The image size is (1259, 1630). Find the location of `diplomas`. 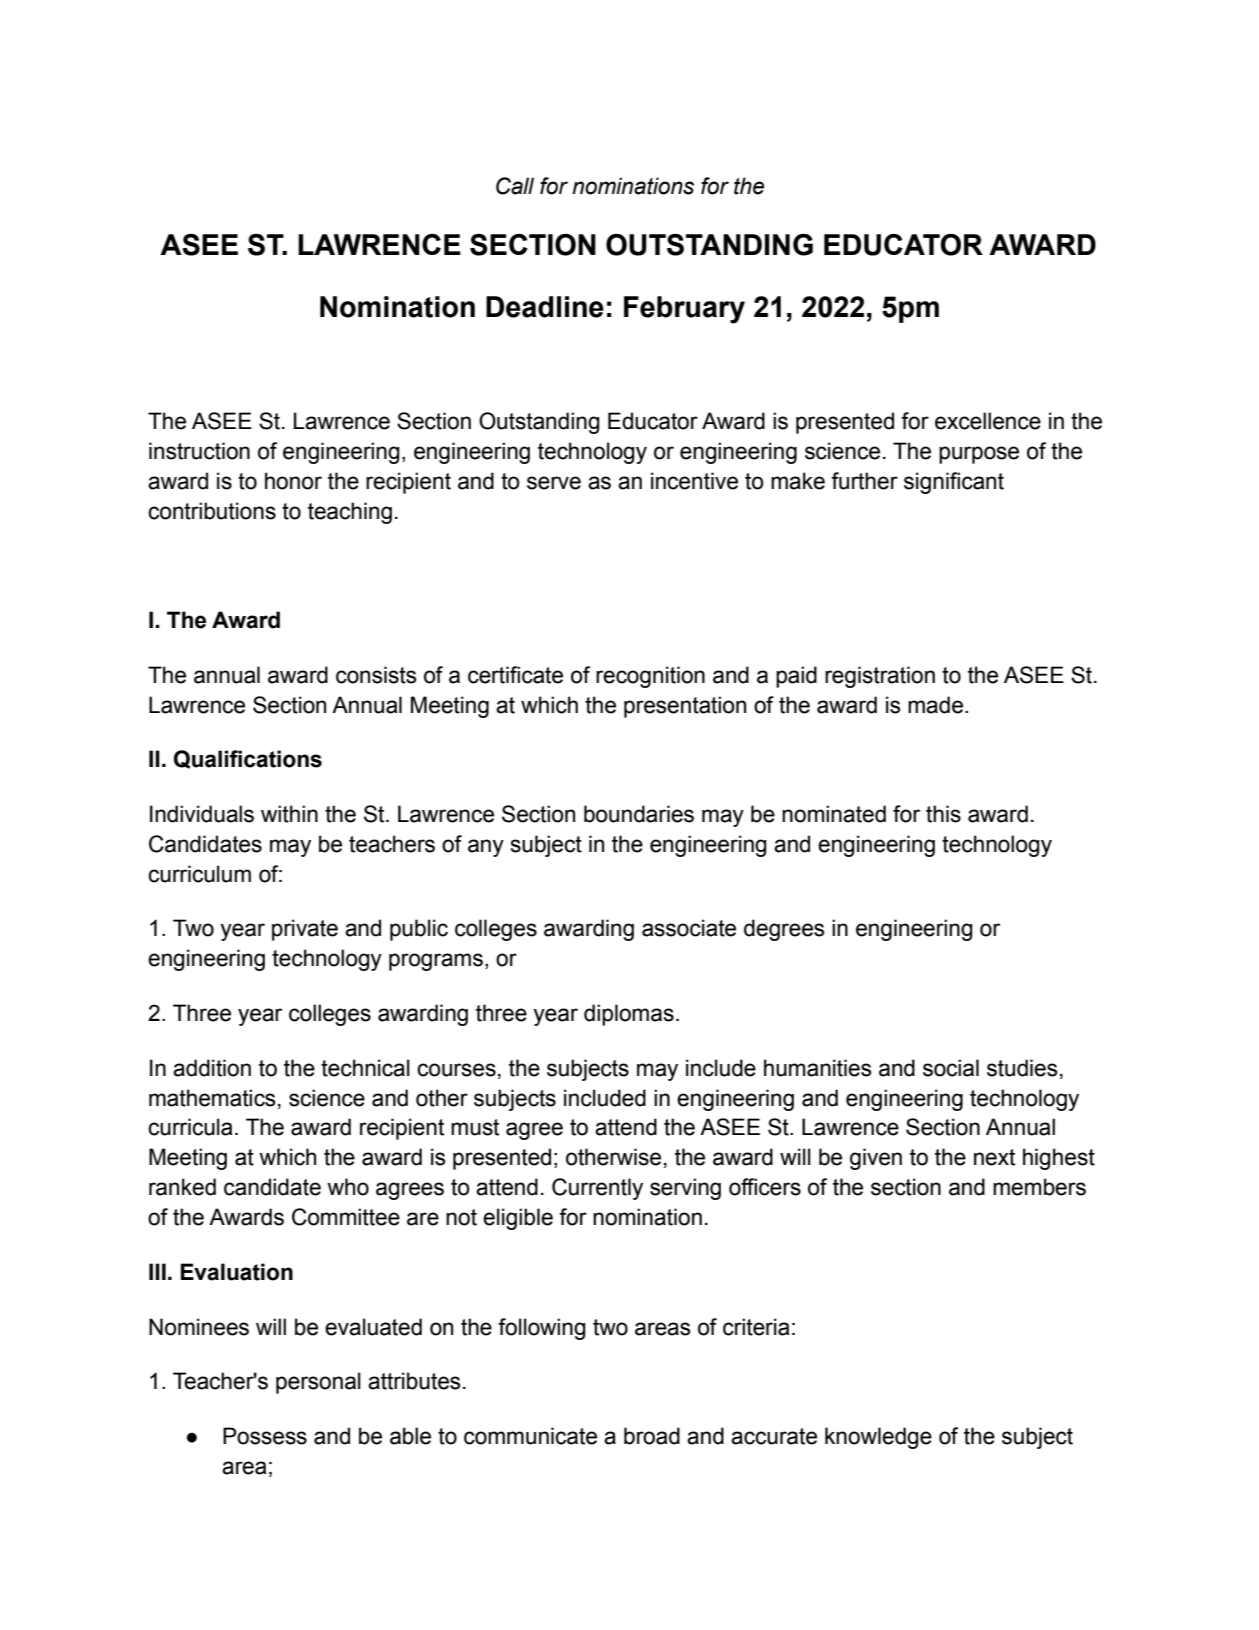

diplomas is located at coordinates (629, 1015).
